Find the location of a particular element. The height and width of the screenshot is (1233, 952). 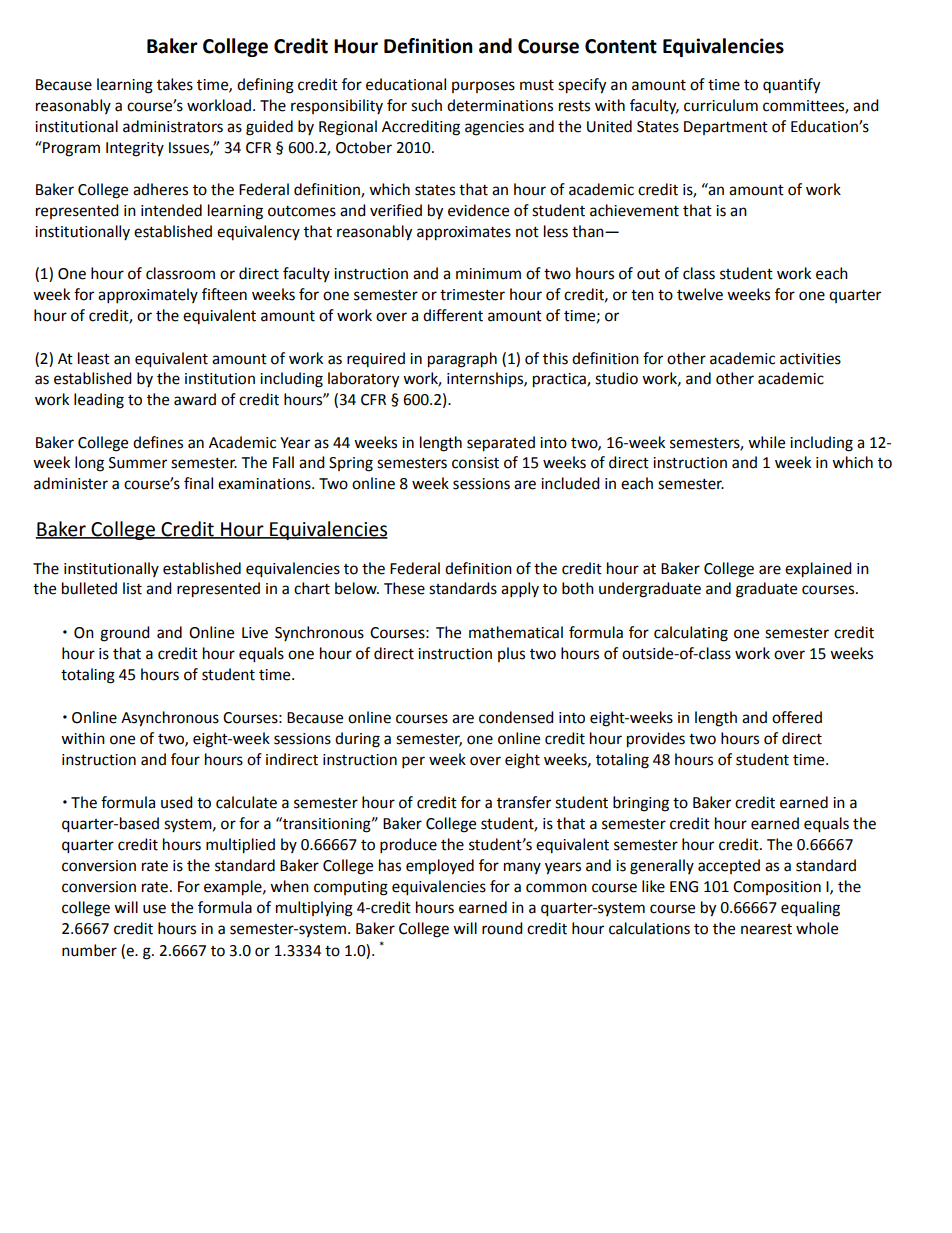

takes is located at coordinates (175, 84).
